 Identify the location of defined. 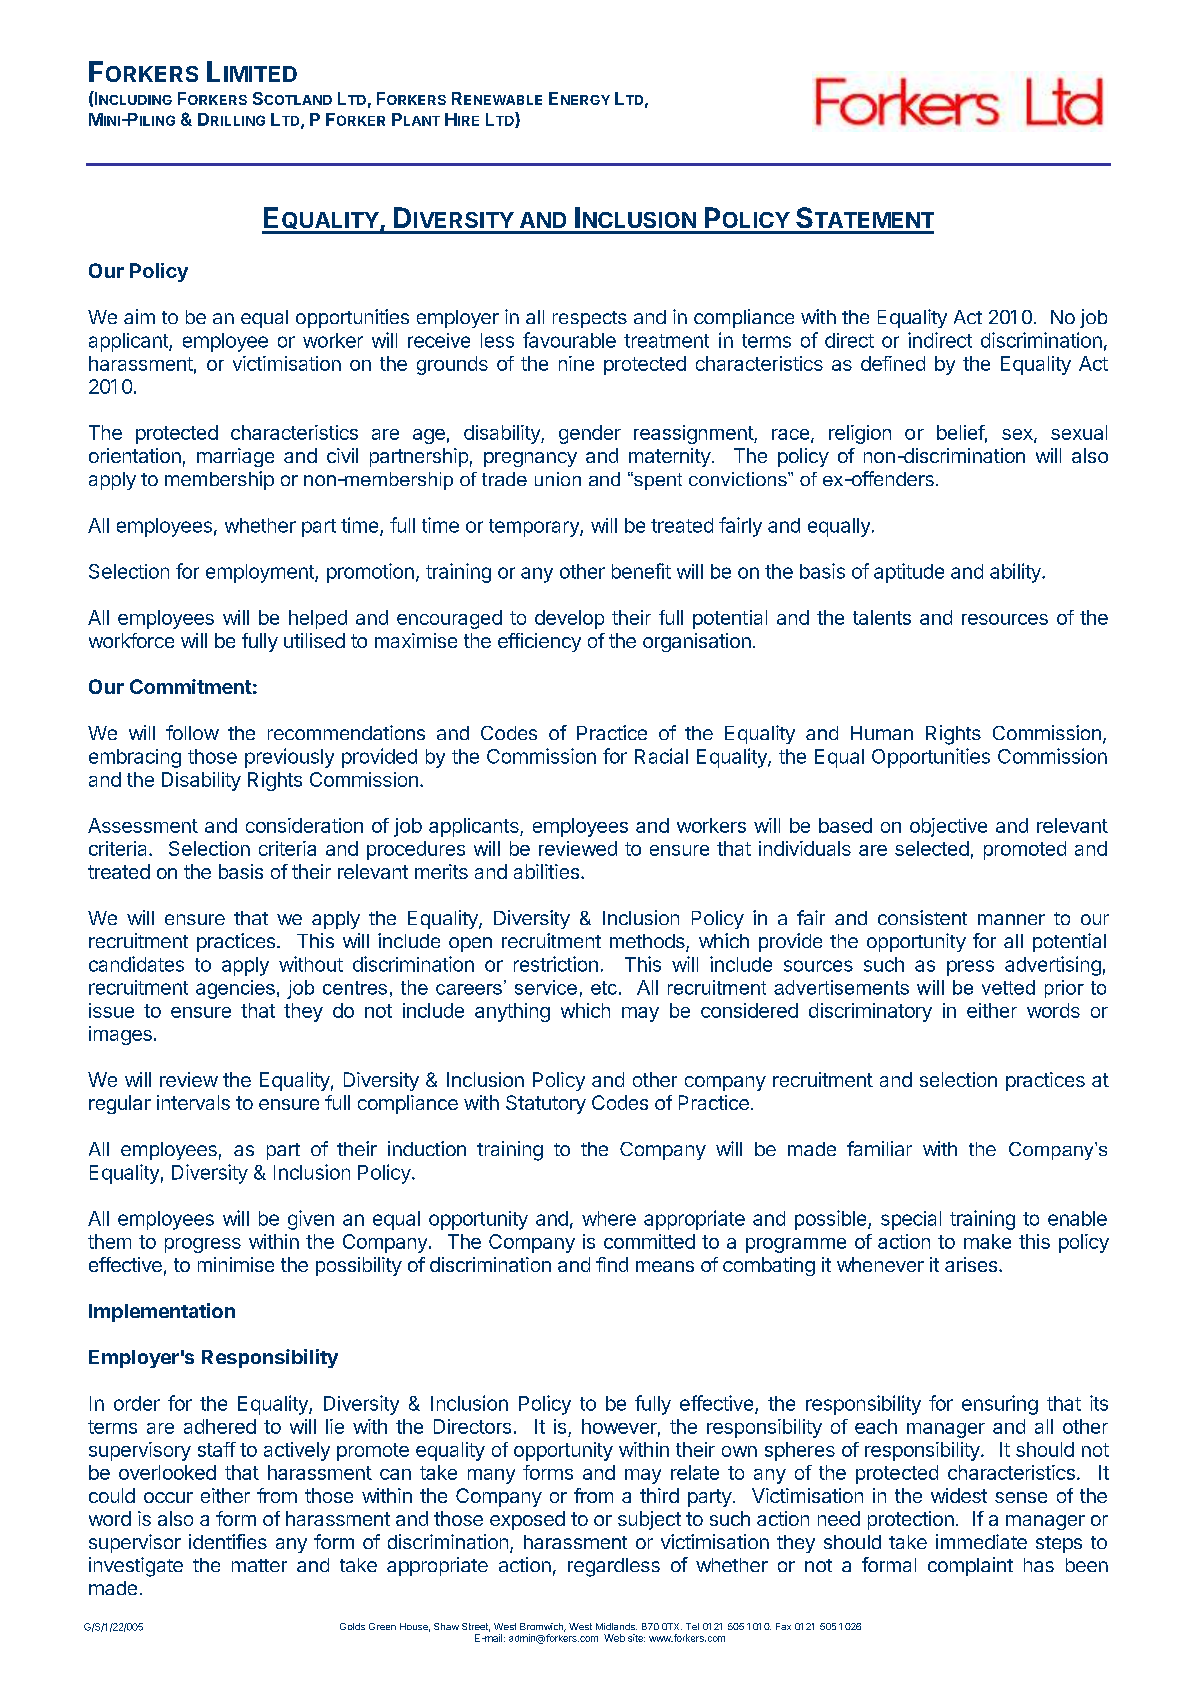
(893, 363).
